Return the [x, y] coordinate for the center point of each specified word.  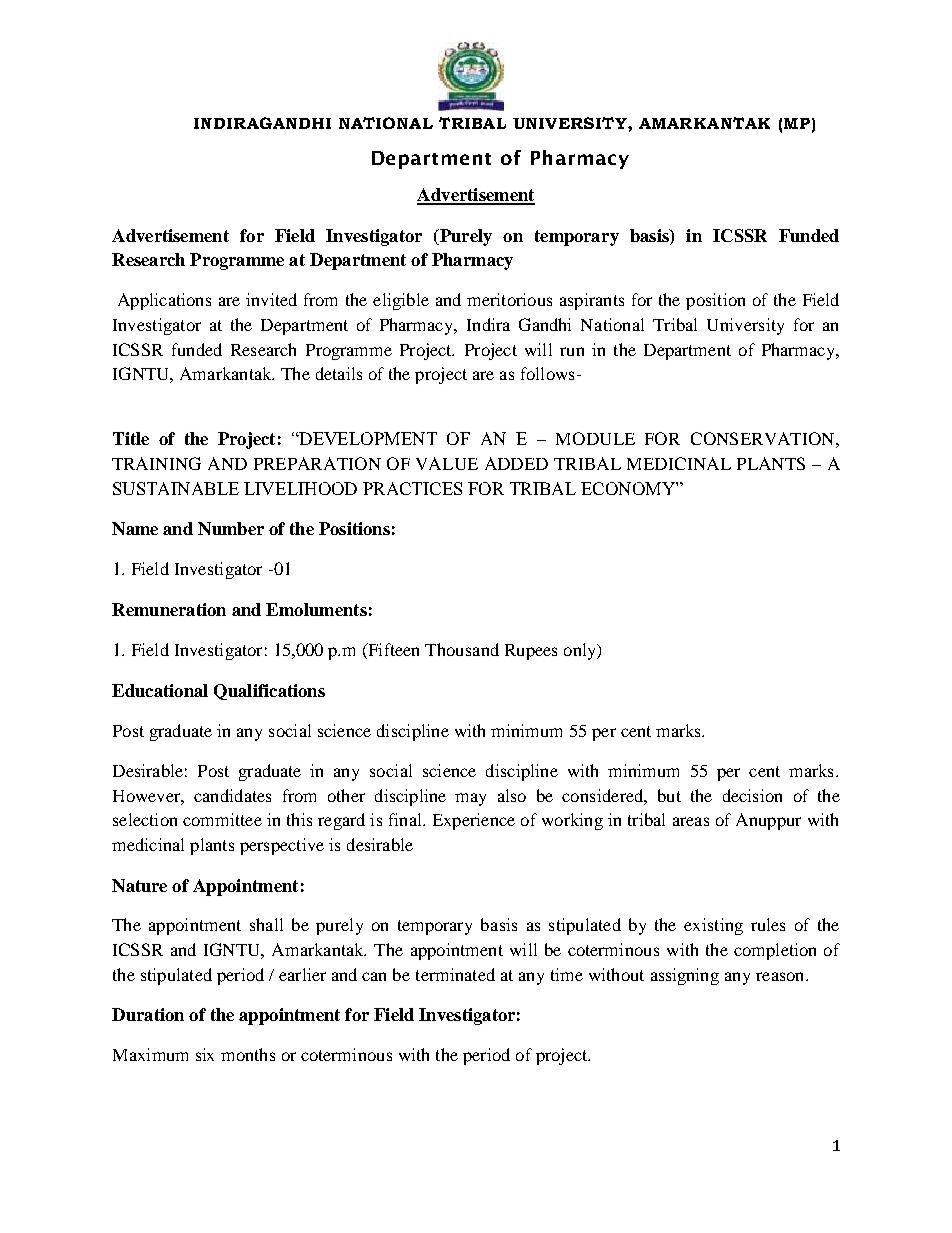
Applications [164, 301]
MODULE [595, 438]
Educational [160, 690]
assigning [685, 976]
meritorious [509, 299]
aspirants [592, 301]
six [205, 1054]
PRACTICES [412, 488]
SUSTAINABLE [176, 488]
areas [691, 821]
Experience [474, 821]
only [581, 651]
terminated [455, 974]
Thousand [462, 649]
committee [222, 819]
